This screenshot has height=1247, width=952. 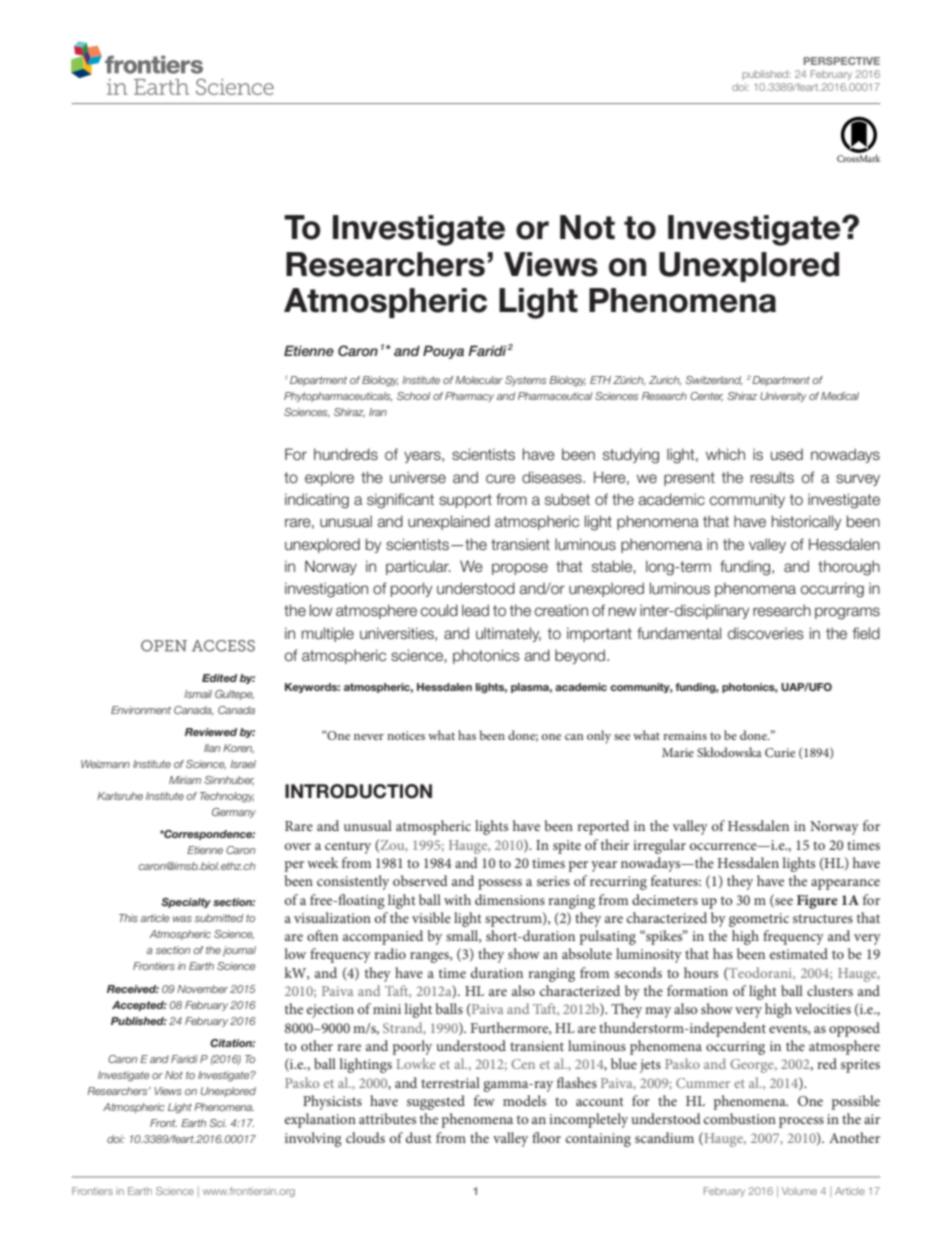 I want to click on involving, so click(x=313, y=1139).
